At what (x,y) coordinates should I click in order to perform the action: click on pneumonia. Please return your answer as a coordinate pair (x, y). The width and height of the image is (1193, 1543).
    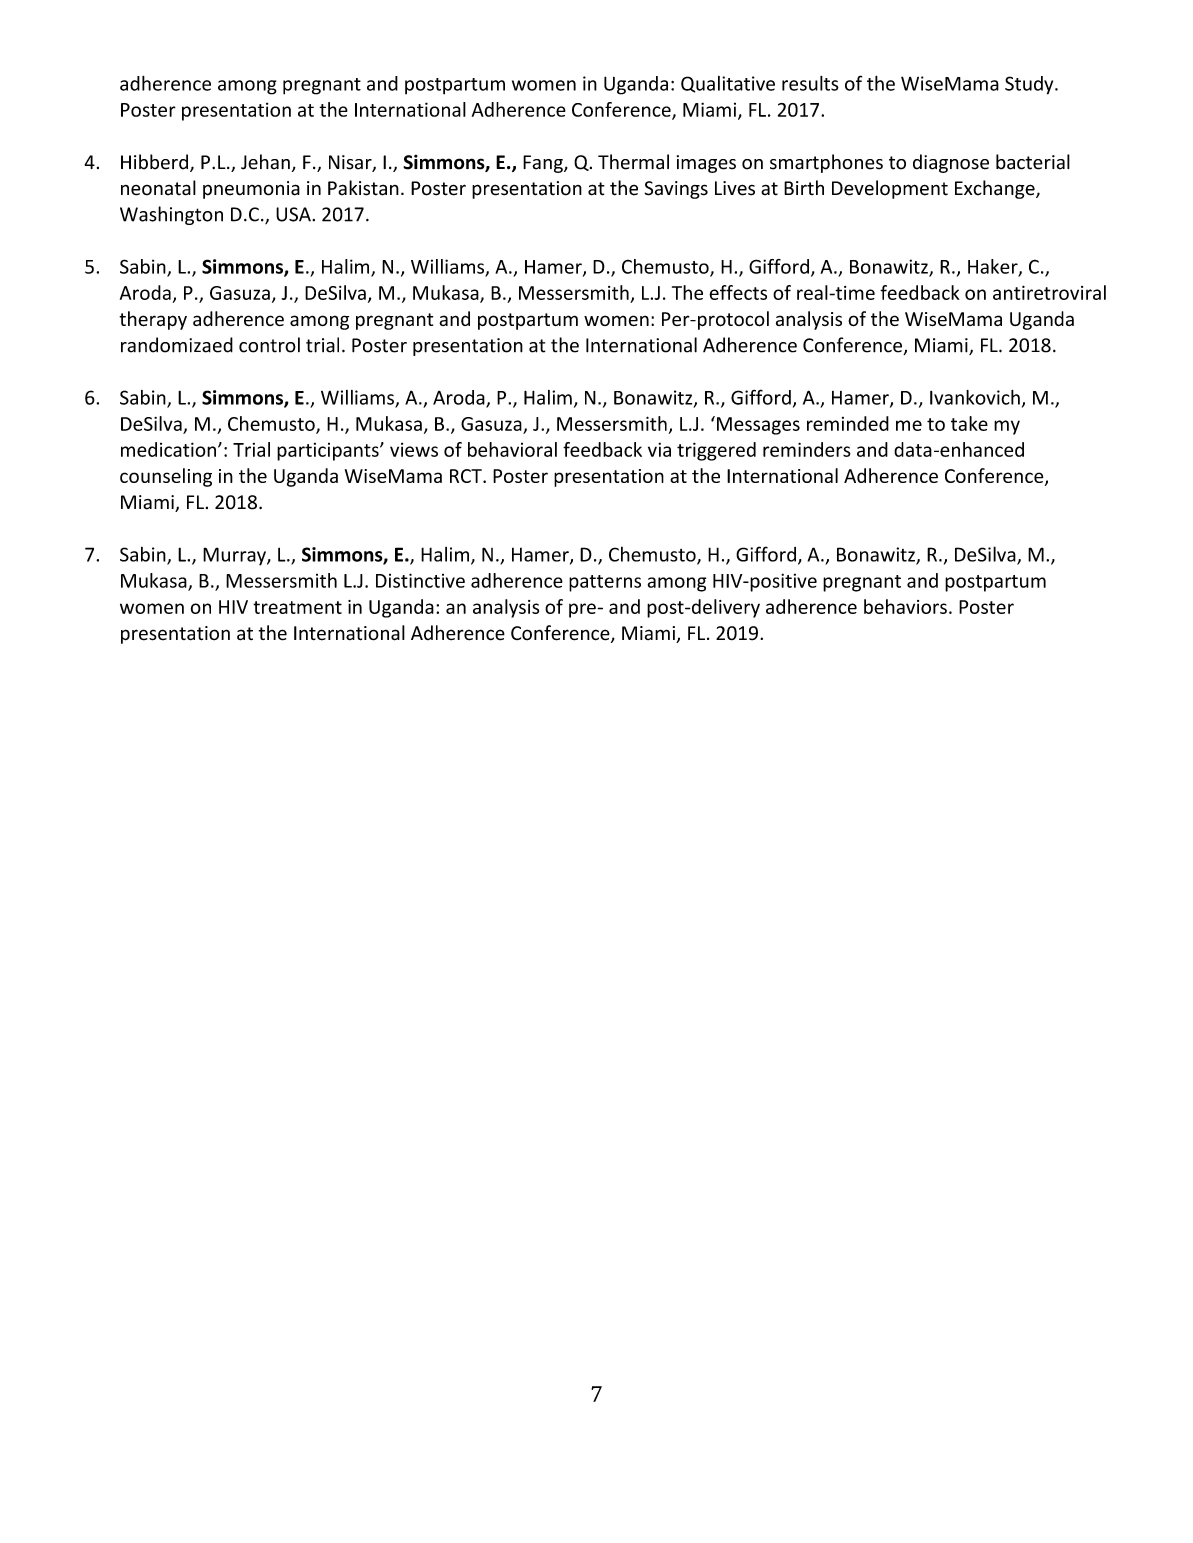
    Looking at the image, I should click on (251, 190).
